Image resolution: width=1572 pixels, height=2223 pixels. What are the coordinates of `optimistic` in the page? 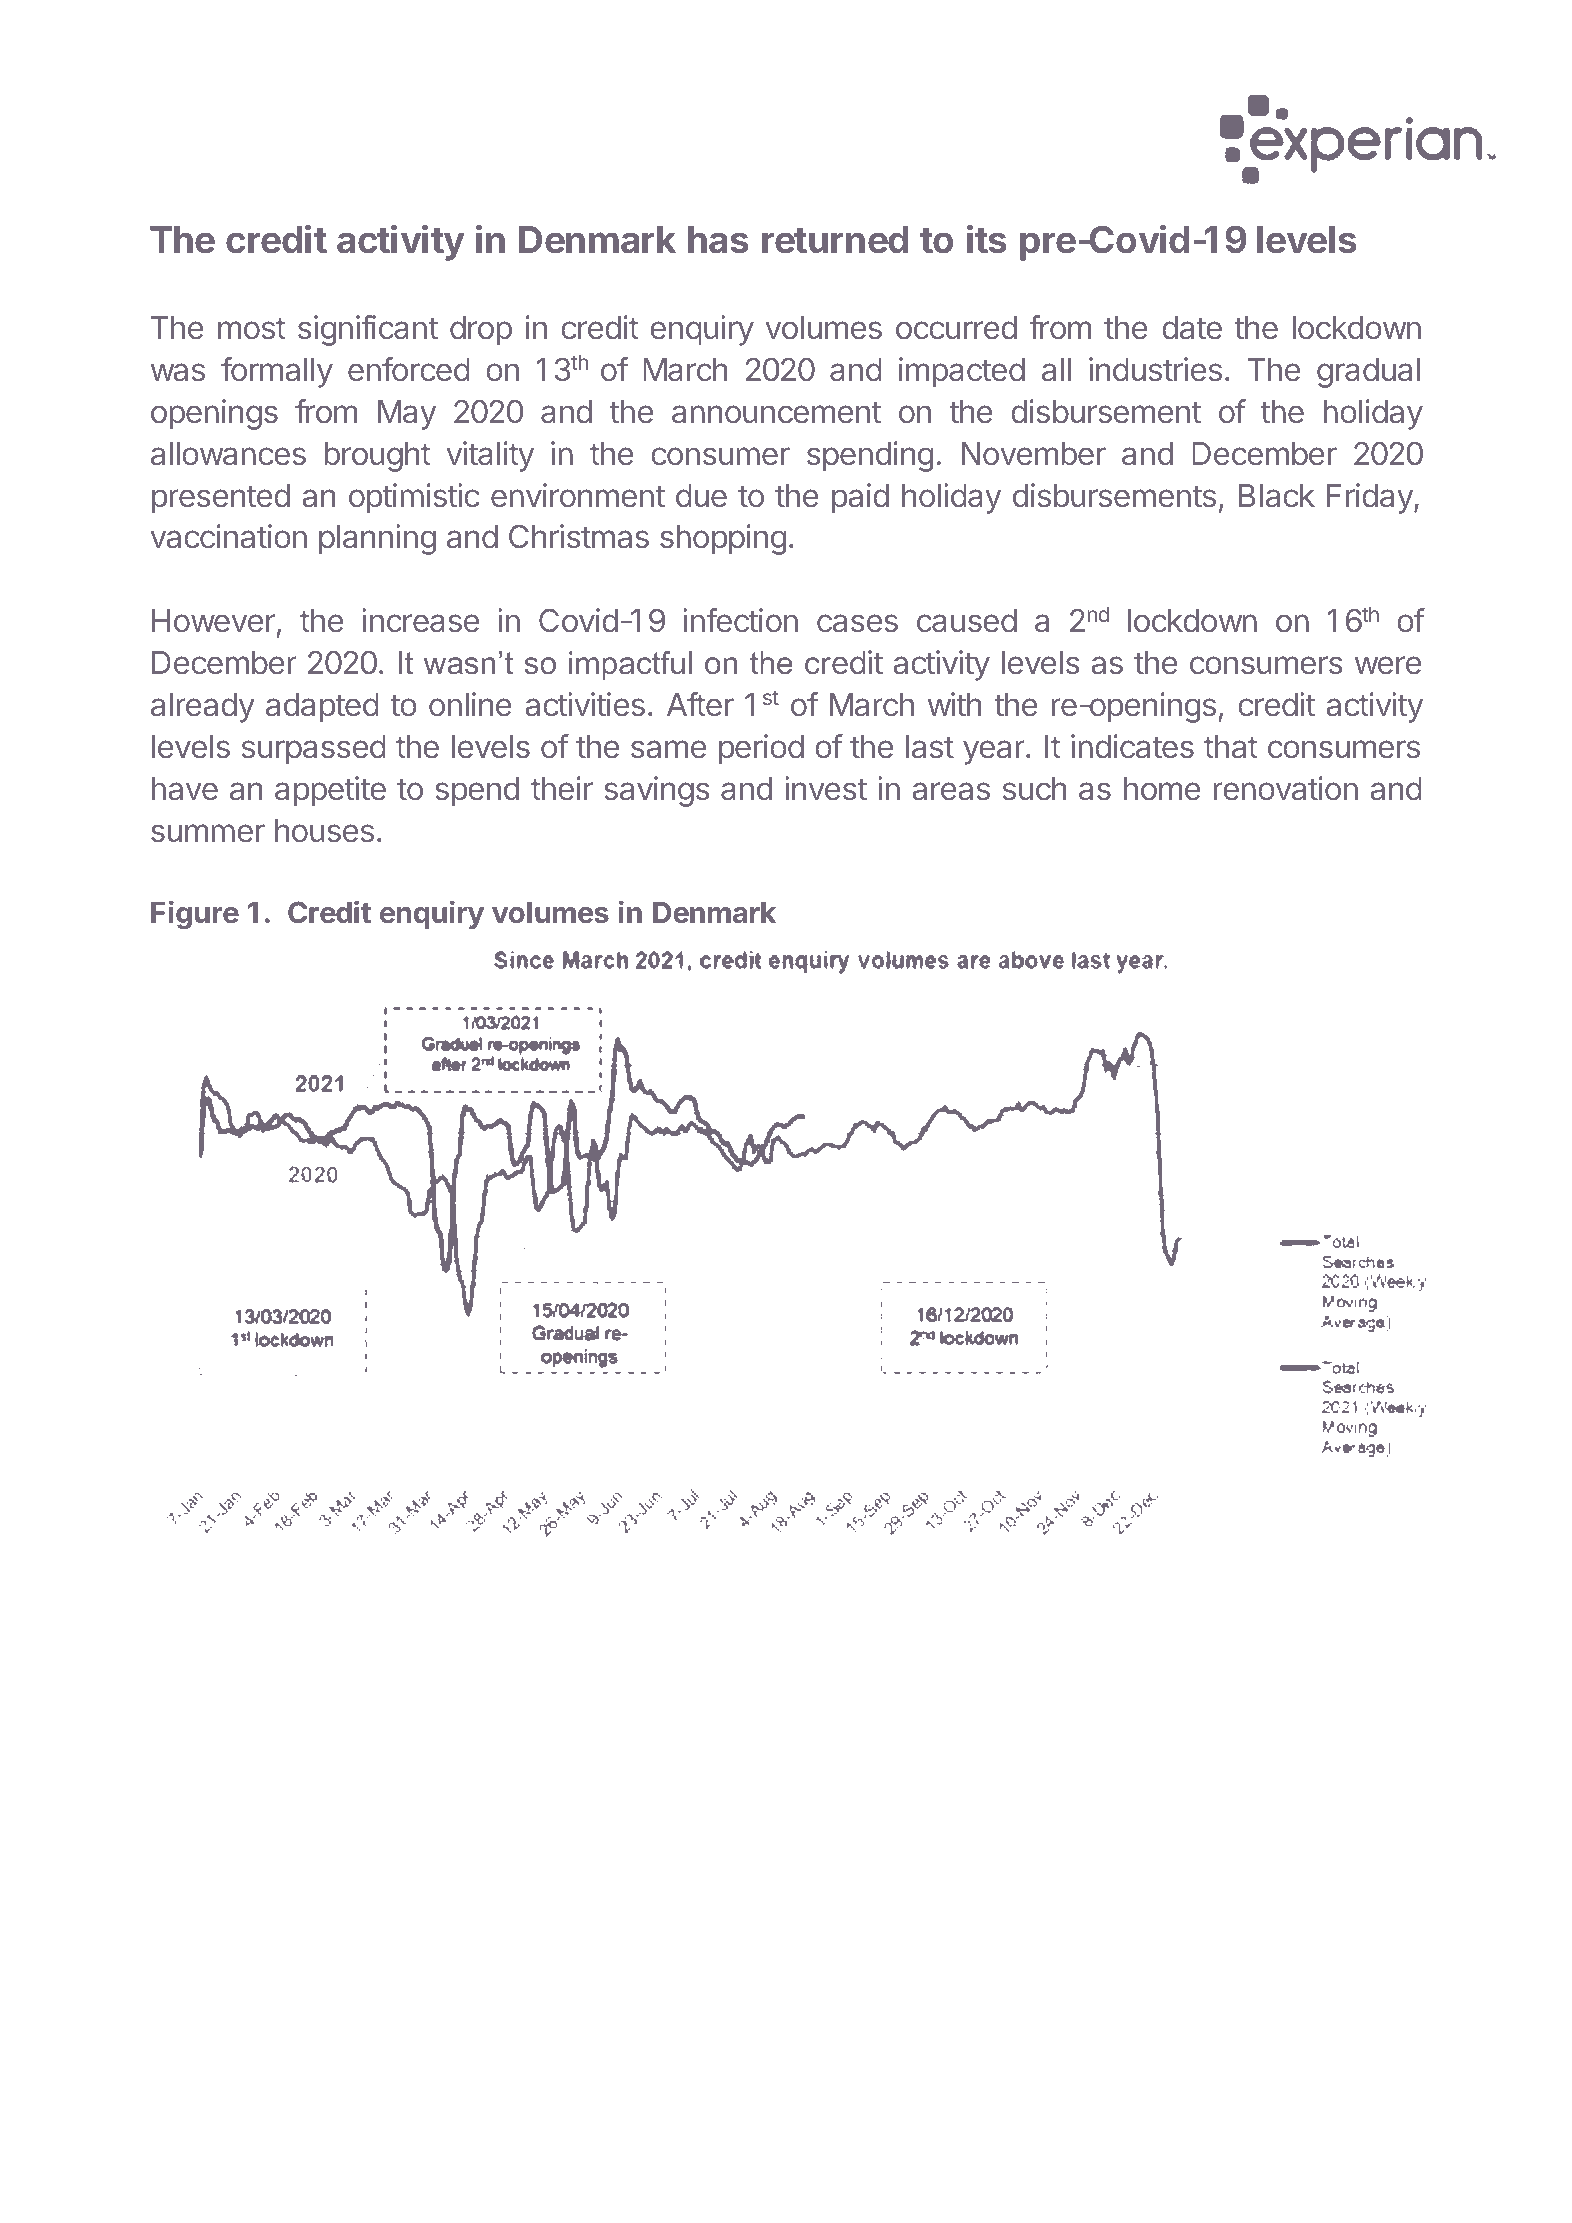 It's located at (414, 498).
